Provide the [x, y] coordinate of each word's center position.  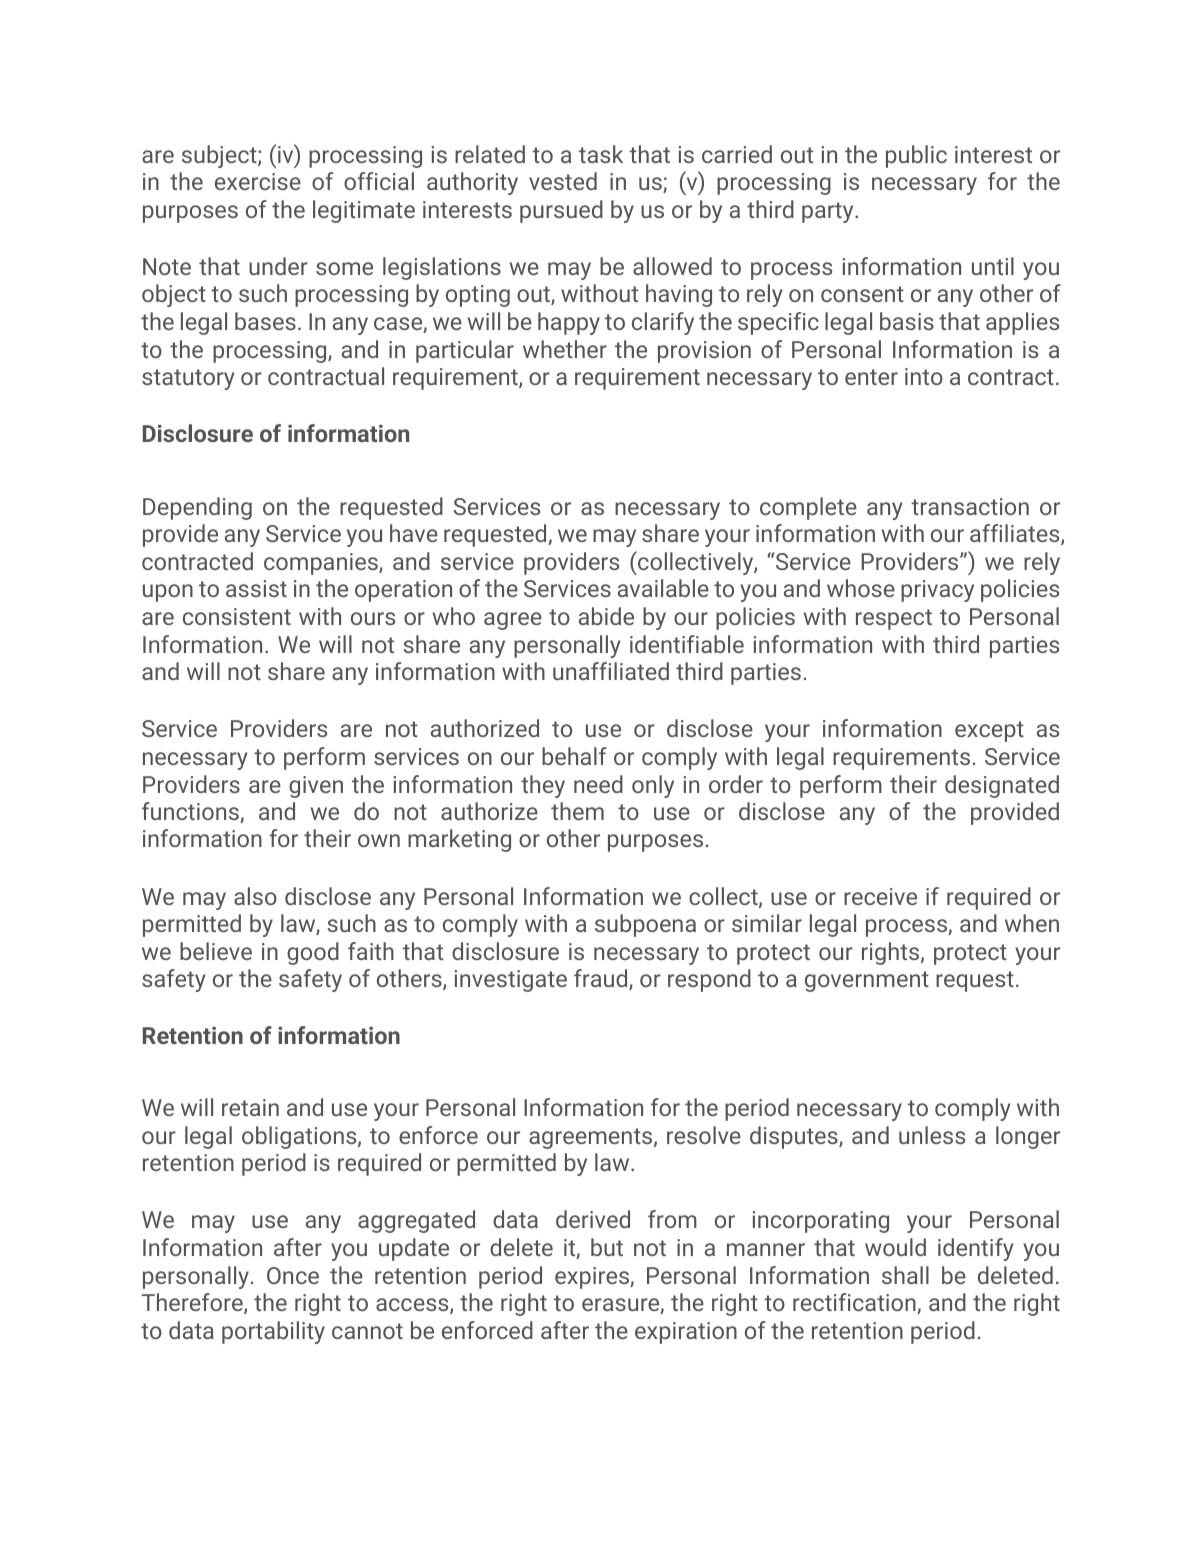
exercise [258, 181]
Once [293, 1275]
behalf [574, 756]
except [989, 731]
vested [563, 181]
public [916, 156]
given [316, 787]
